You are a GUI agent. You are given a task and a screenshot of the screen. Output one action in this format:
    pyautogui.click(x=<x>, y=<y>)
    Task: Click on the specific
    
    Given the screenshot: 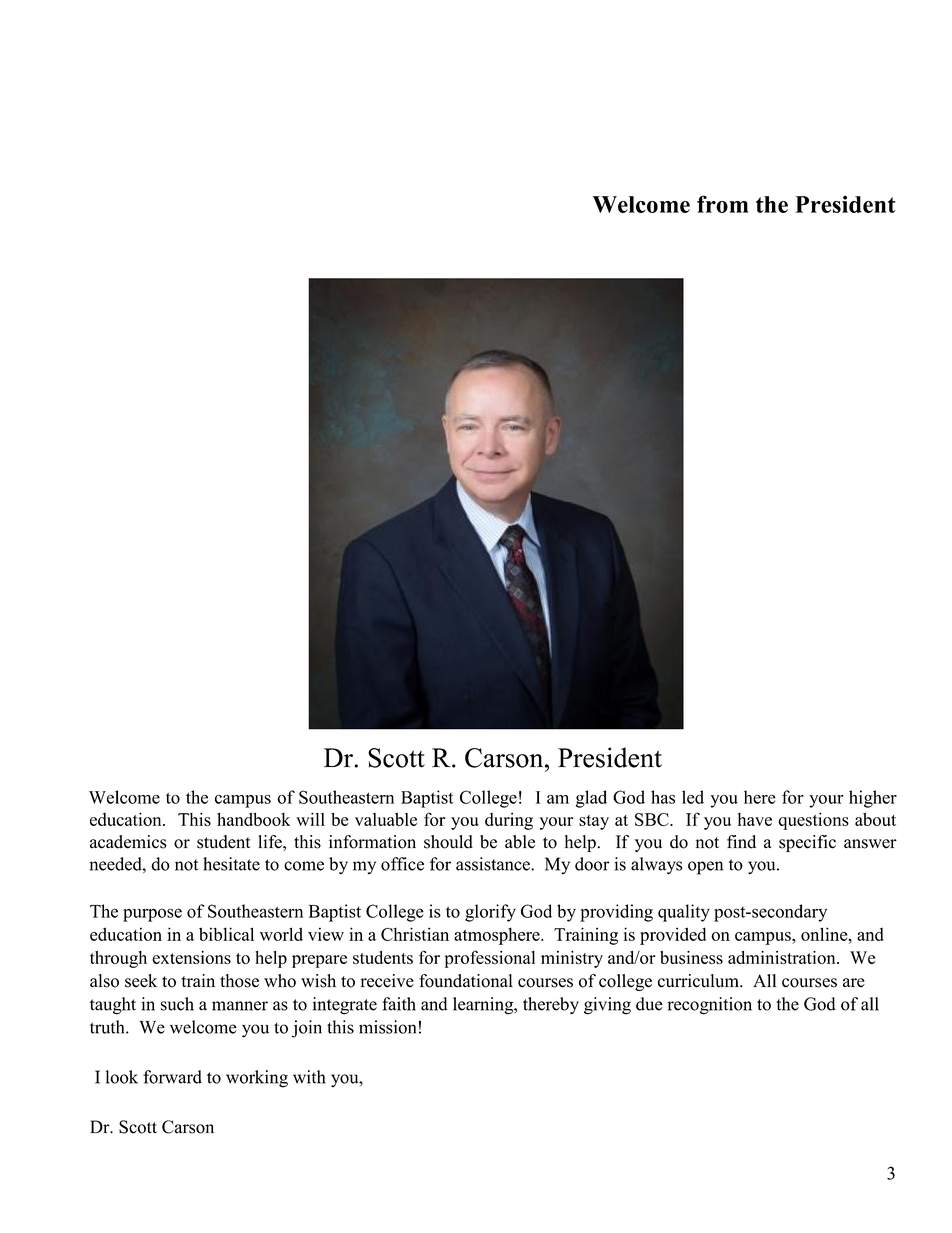 What is the action you would take?
    pyautogui.click(x=807, y=843)
